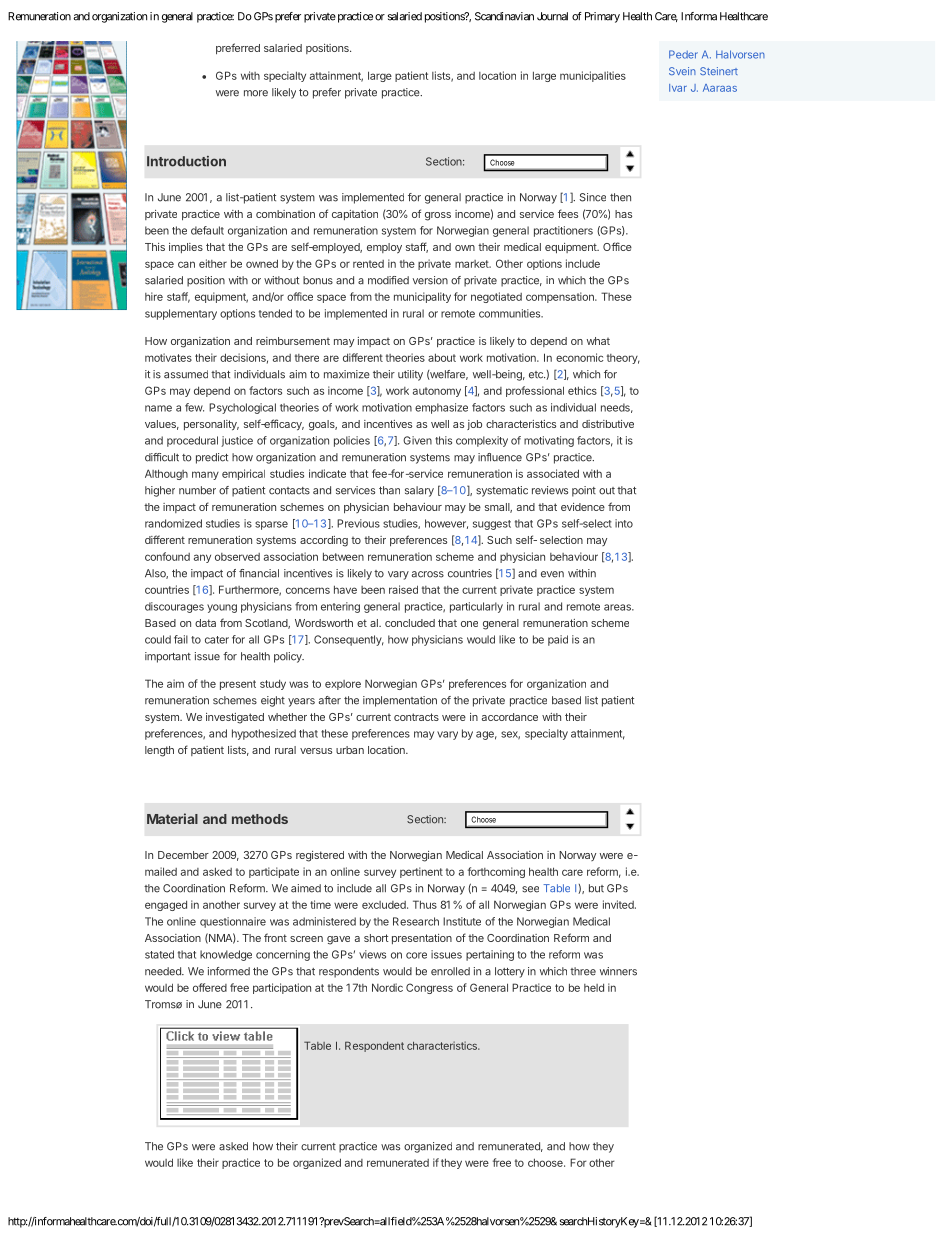  What do you see at coordinates (441, 408) in the document?
I see `emphasize` at bounding box center [441, 408].
